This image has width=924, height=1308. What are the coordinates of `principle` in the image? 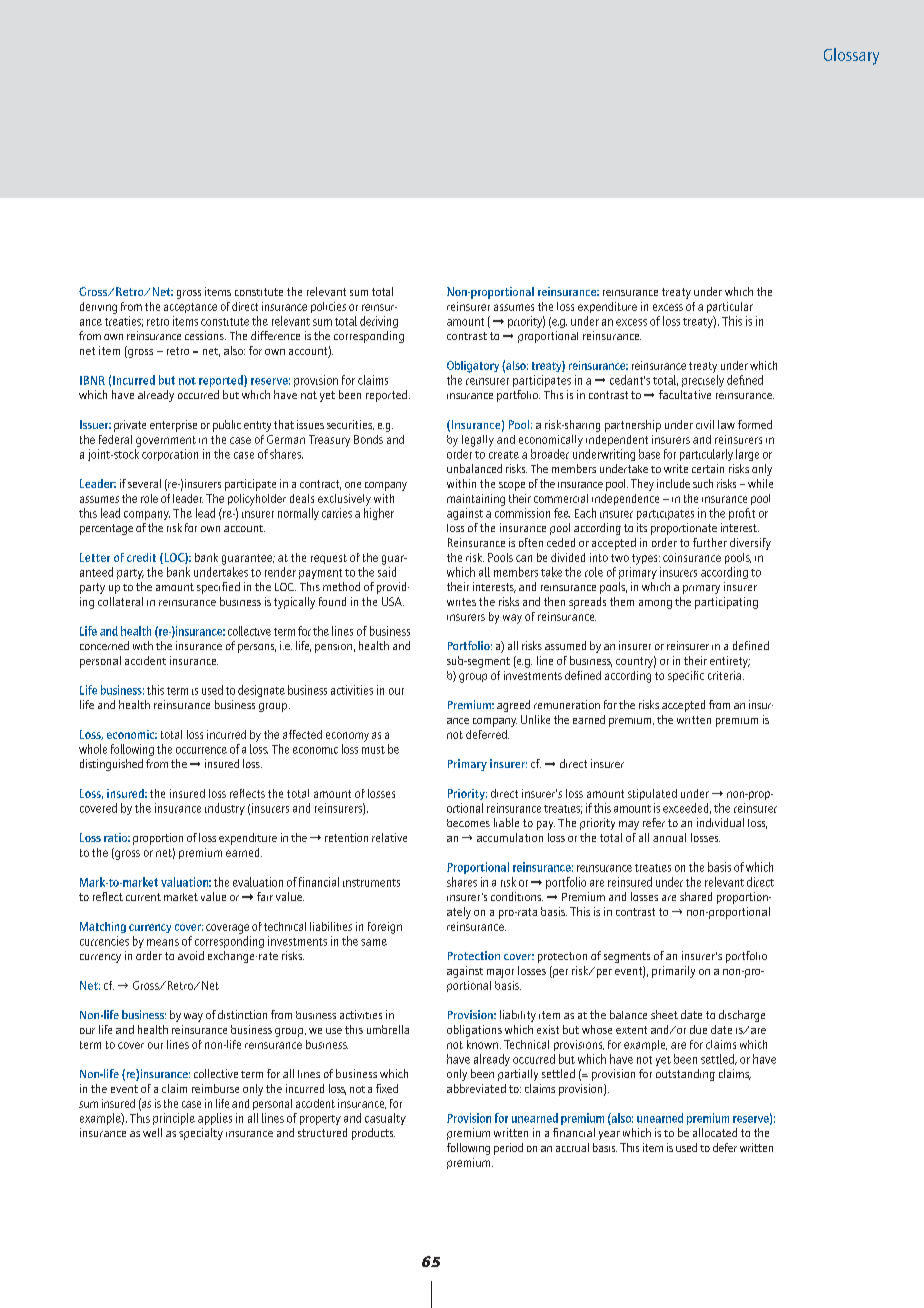 It's located at (174, 1119).
